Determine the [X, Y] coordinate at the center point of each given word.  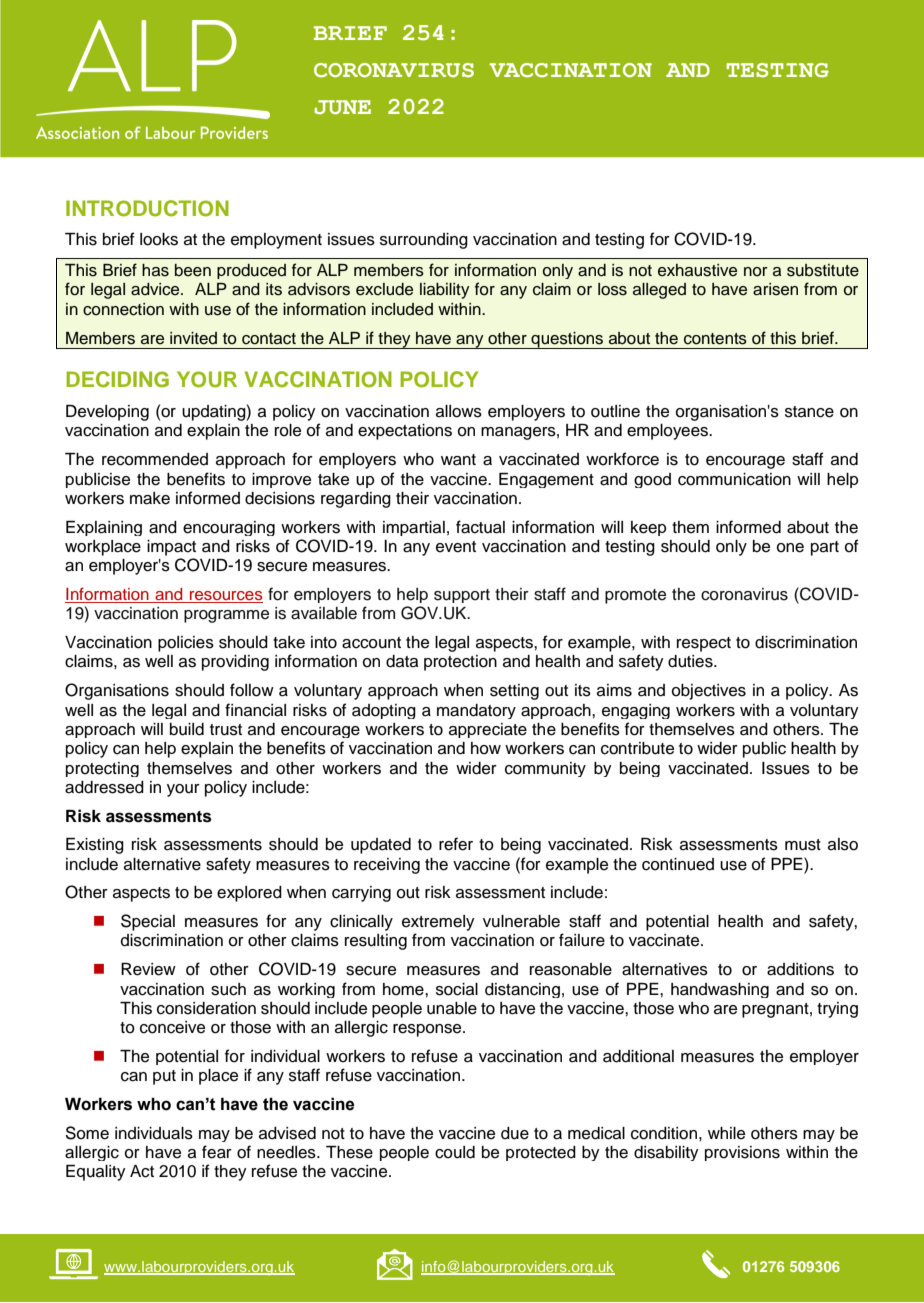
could [455, 1152]
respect [704, 644]
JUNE [342, 107]
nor [756, 272]
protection [460, 663]
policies [186, 644]
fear [217, 1152]
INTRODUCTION [147, 208]
